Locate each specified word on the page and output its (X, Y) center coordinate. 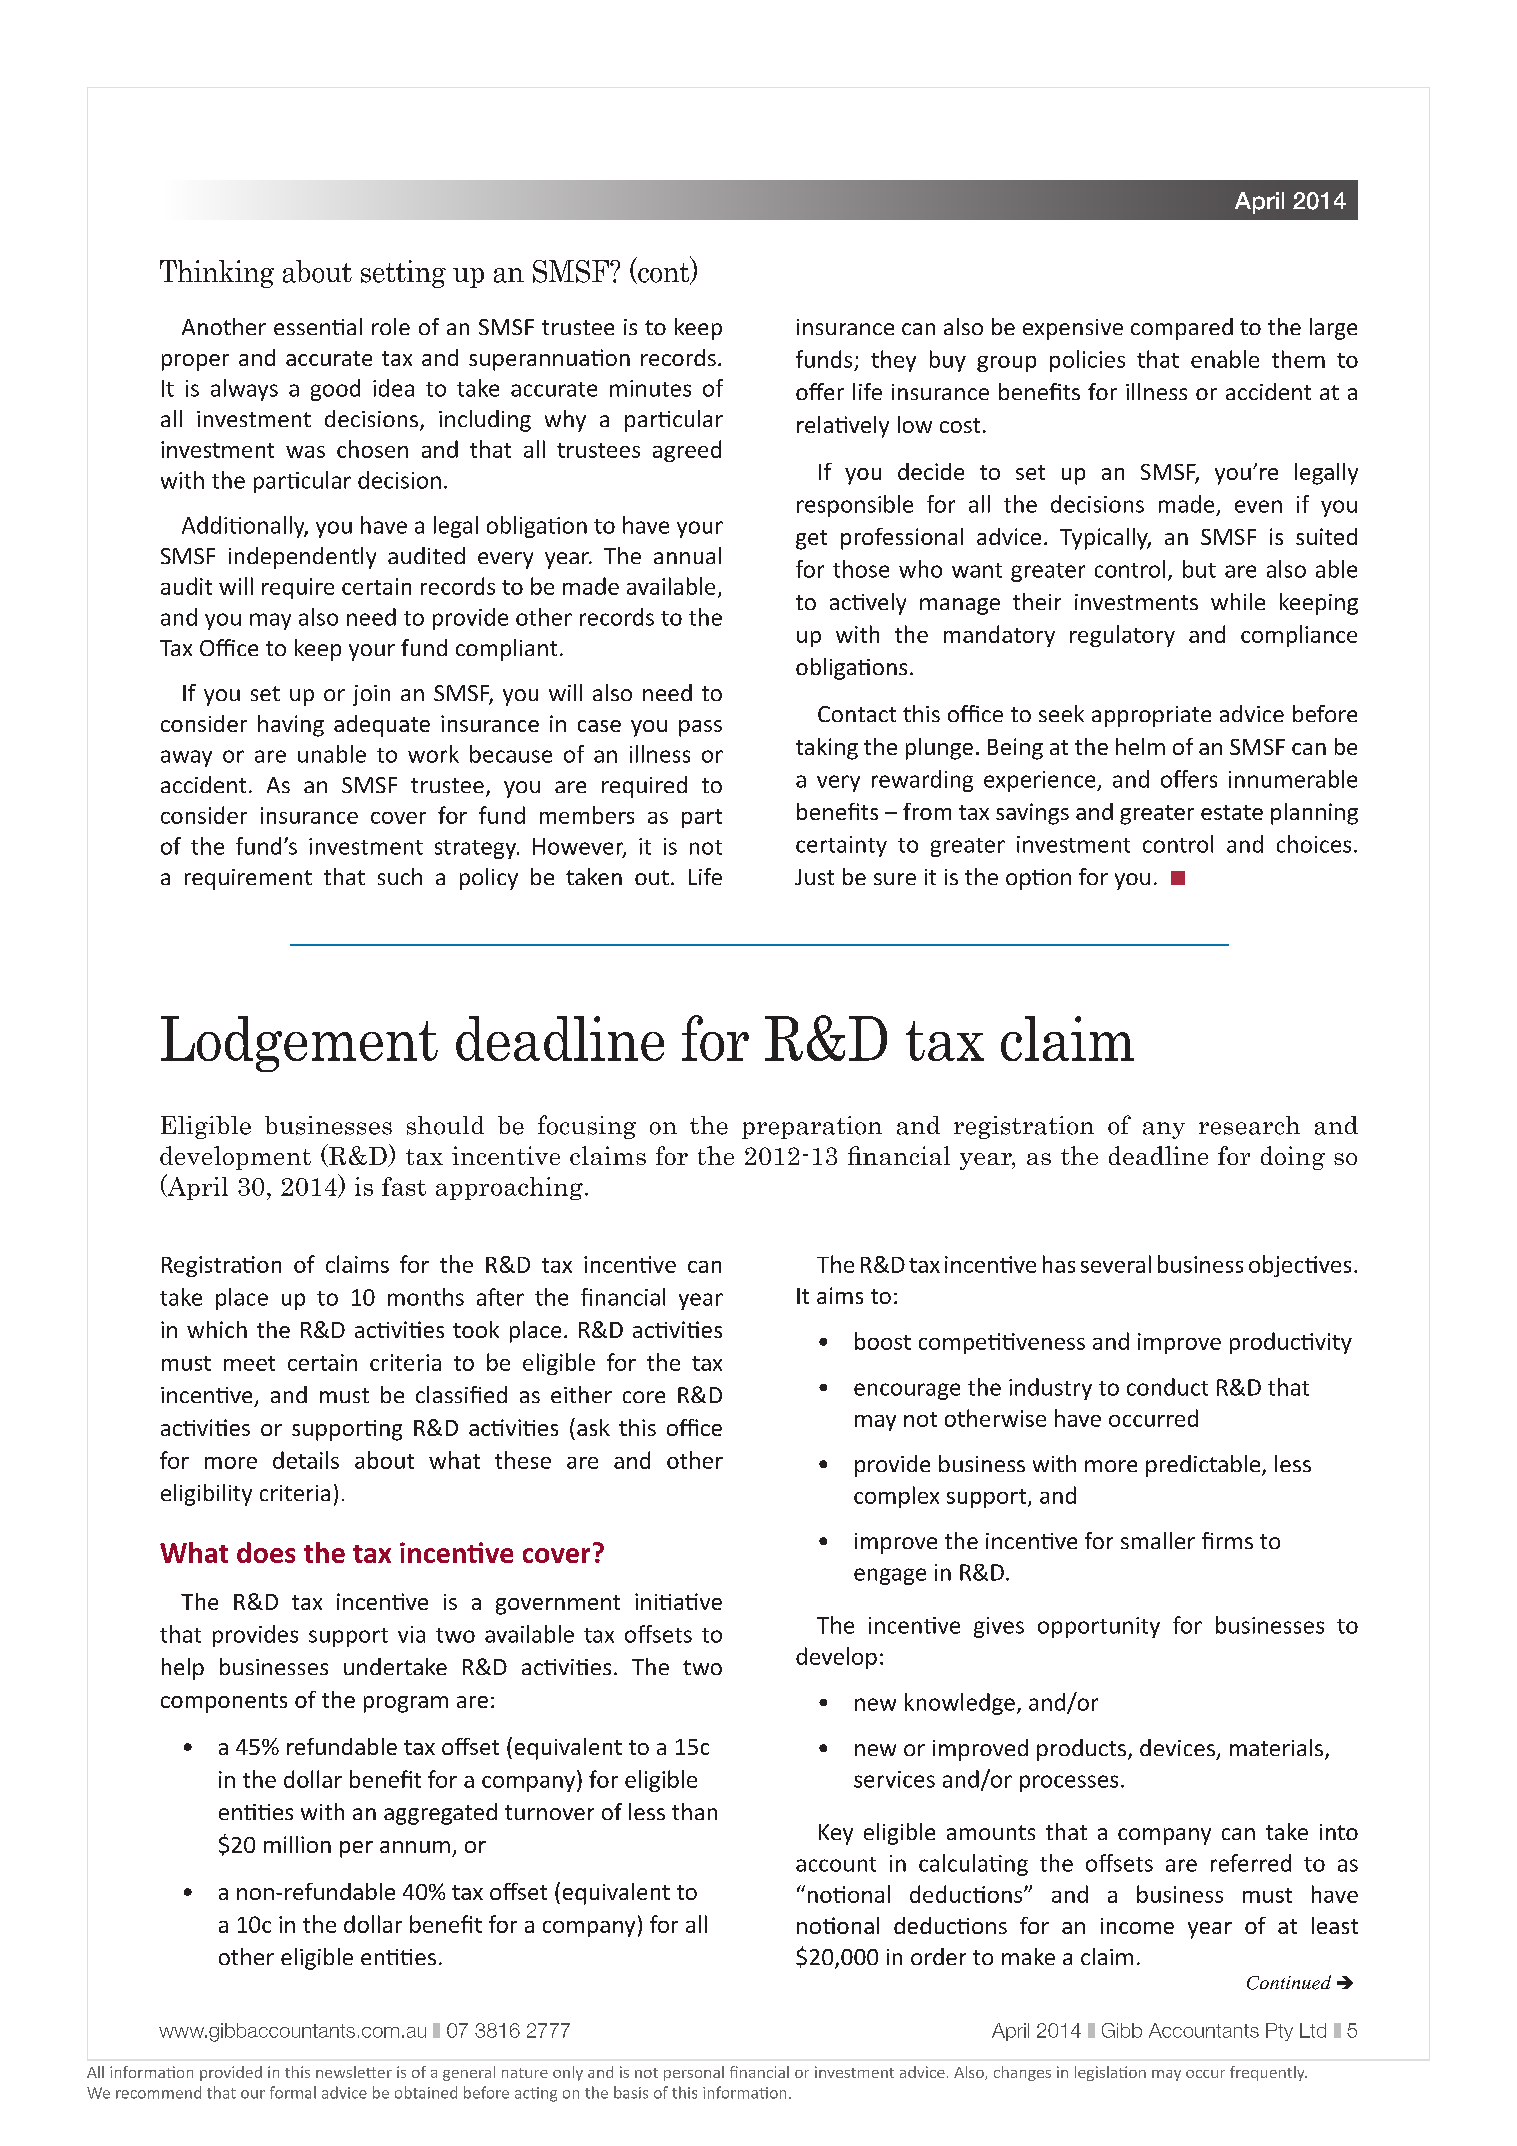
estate (1232, 812)
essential (318, 326)
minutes (650, 388)
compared (1182, 329)
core (644, 1397)
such (400, 876)
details (306, 1460)
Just (814, 877)
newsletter (354, 2072)
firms (1227, 1540)
